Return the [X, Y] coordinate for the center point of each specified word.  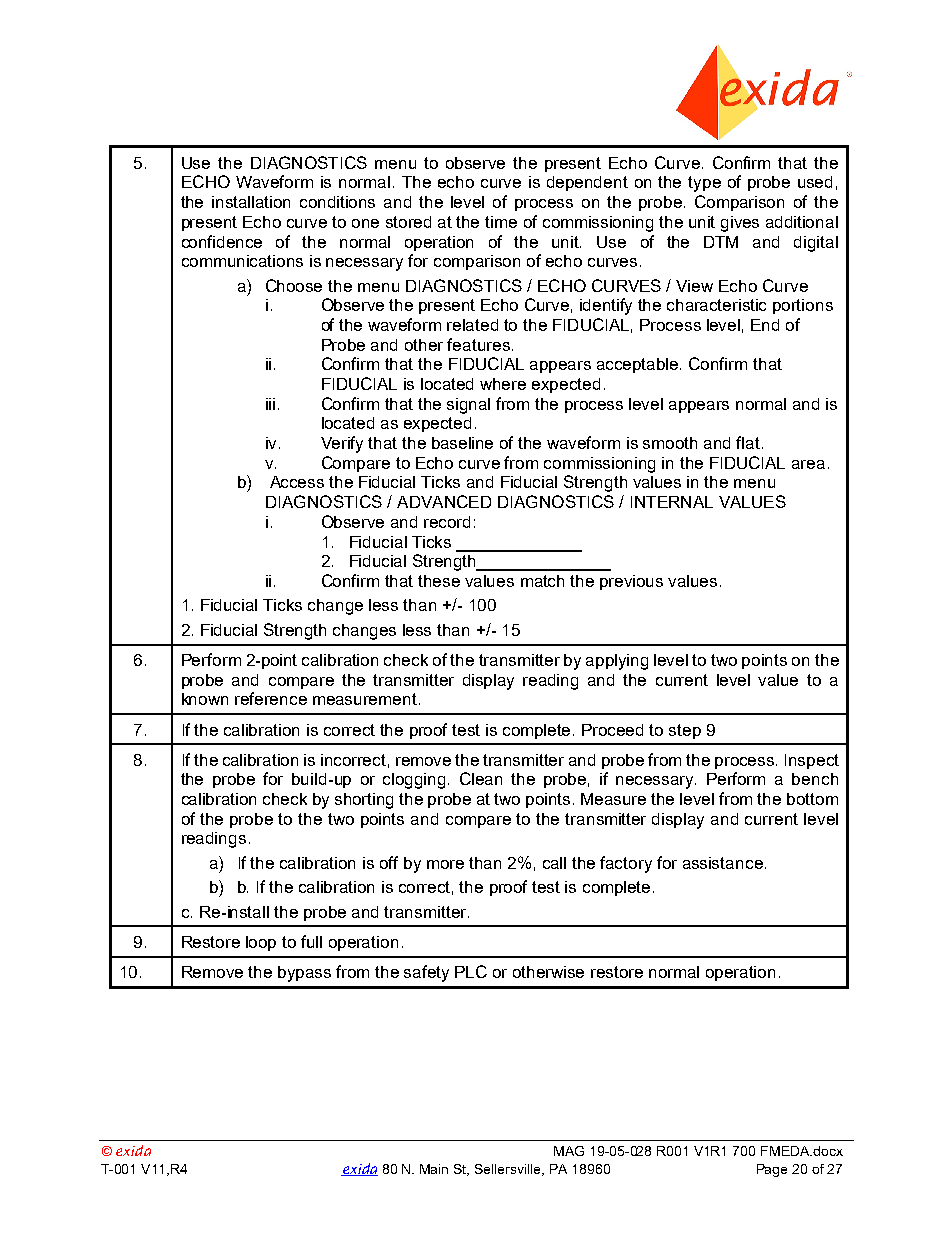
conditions [337, 202]
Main [434, 1169]
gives [740, 224]
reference [271, 698]
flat [749, 442]
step [685, 731]
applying [617, 662]
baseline [462, 443]
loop [261, 943]
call [554, 863]
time [501, 222]
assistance [723, 863]
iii [270, 404]
